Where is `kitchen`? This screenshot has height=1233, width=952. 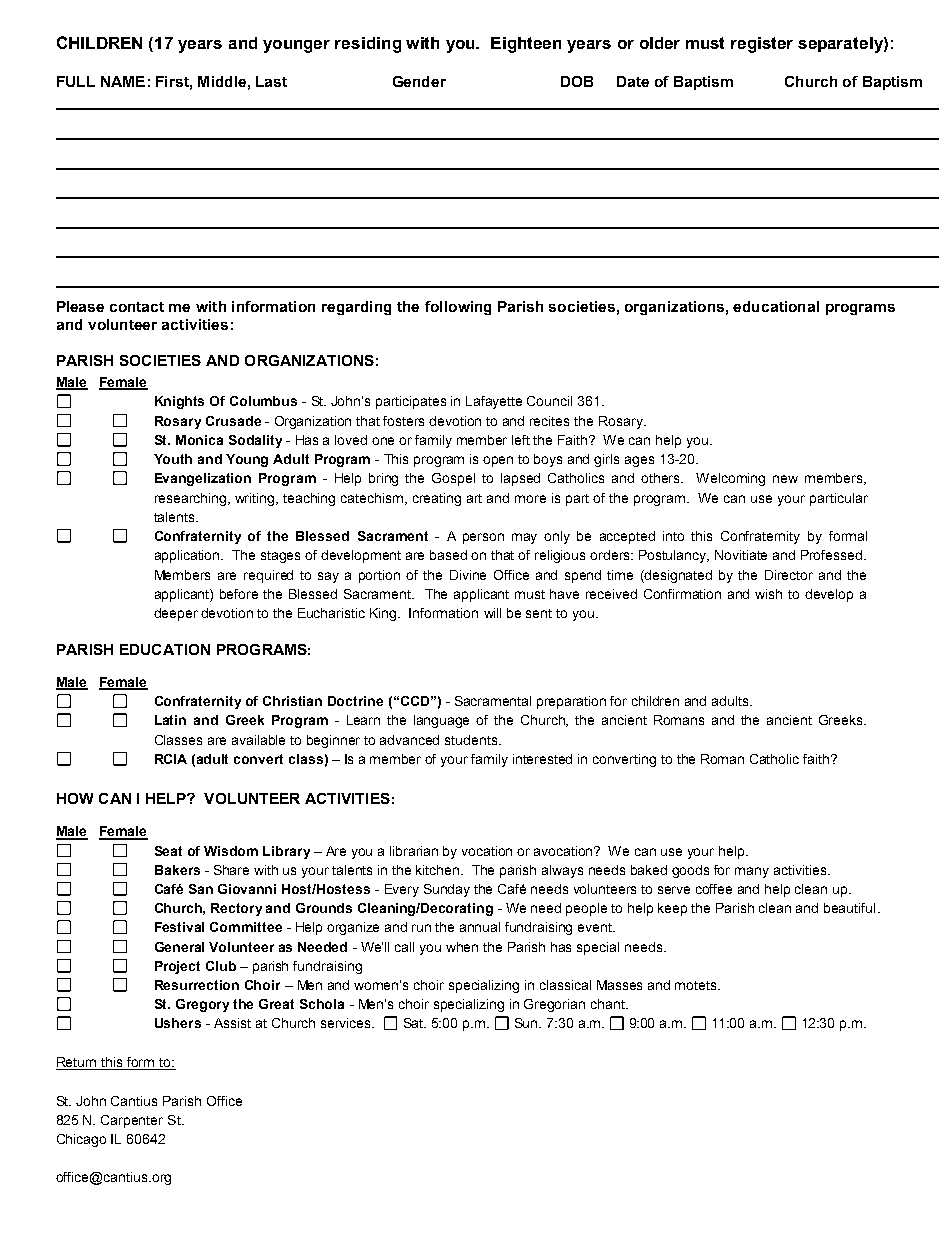 kitchen is located at coordinates (439, 870).
